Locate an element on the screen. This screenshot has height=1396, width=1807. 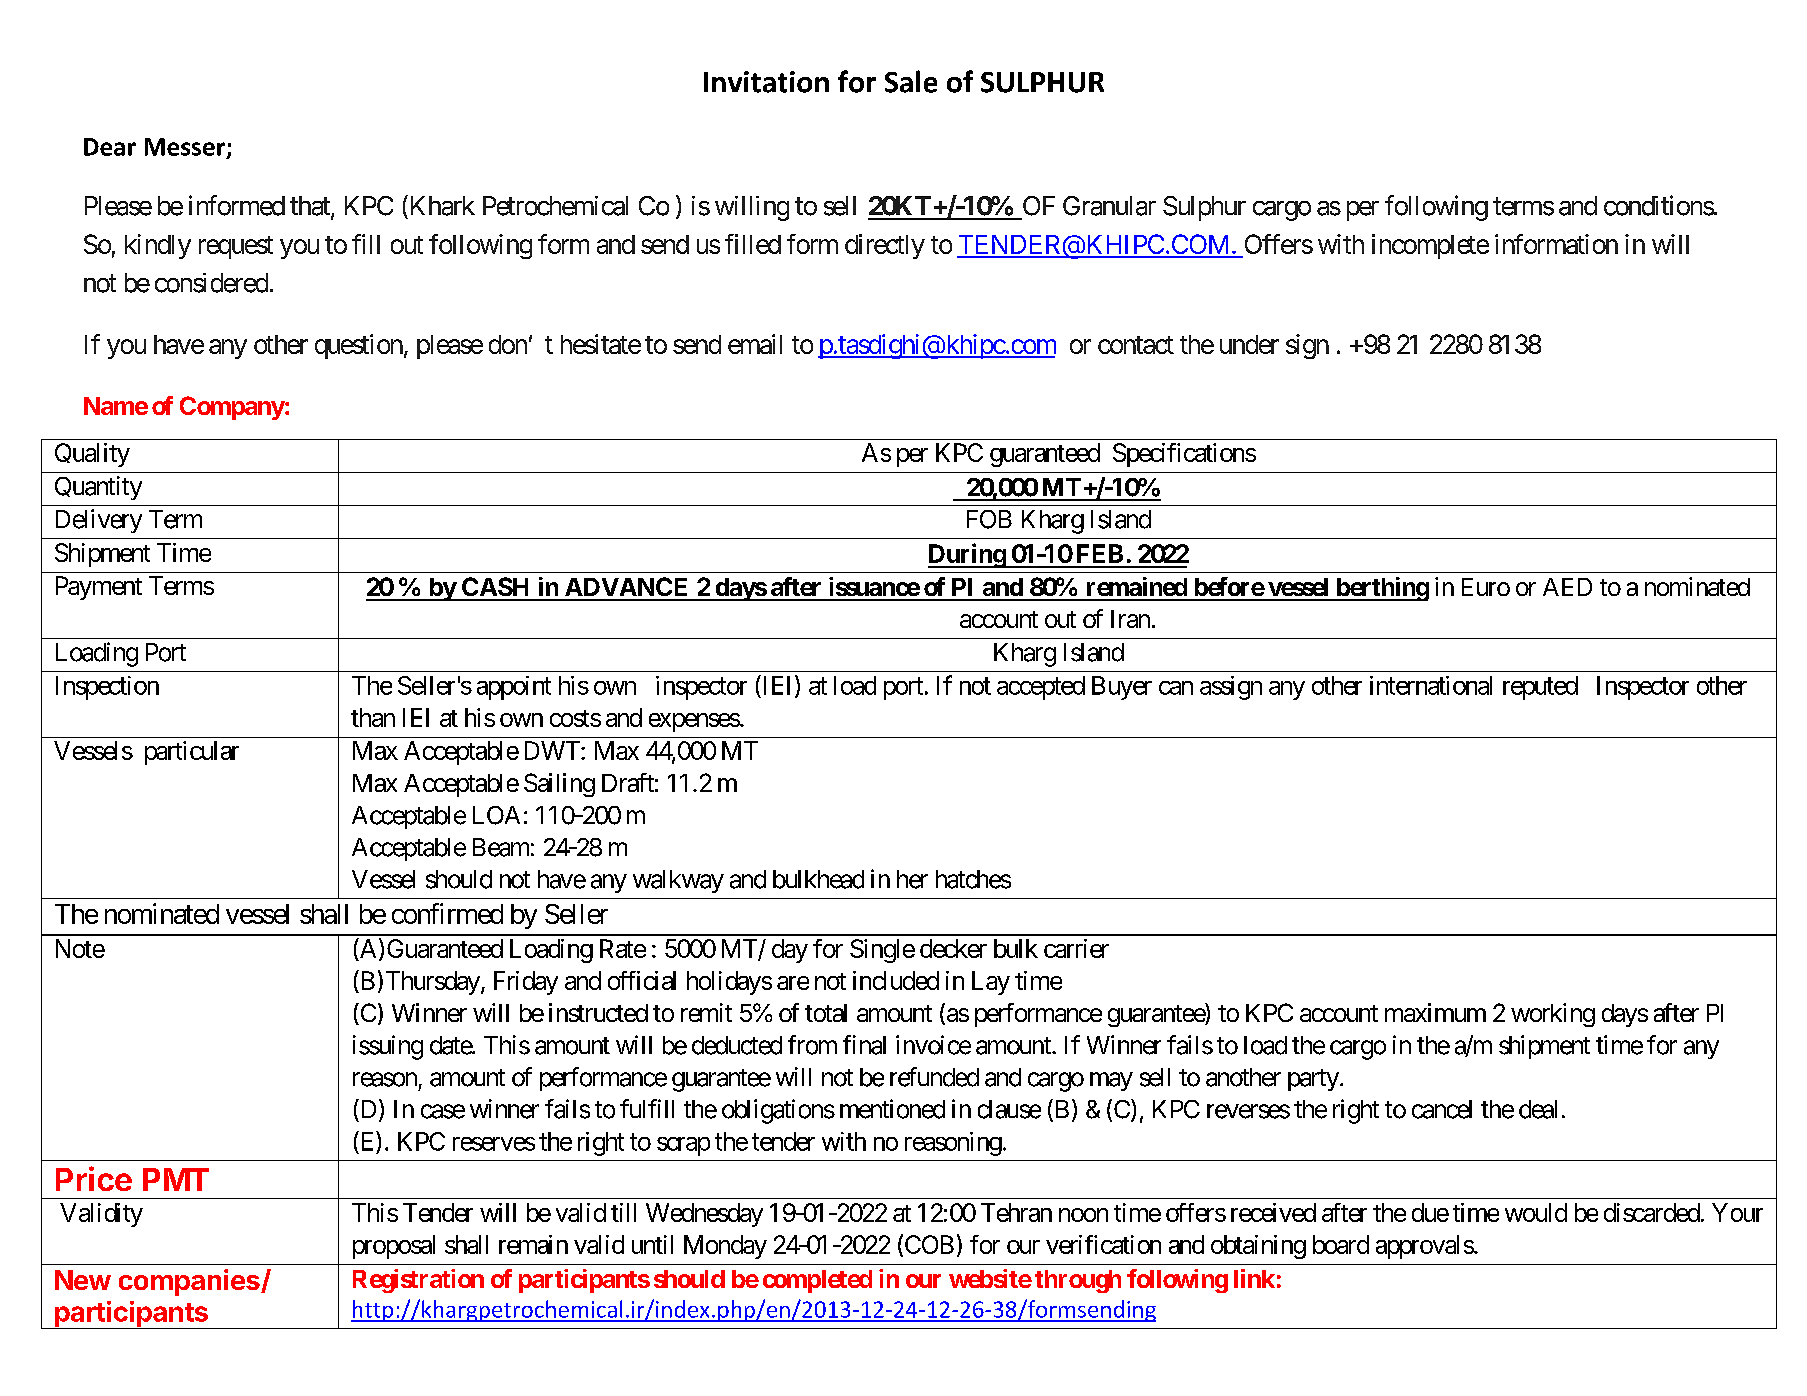
confirmed is located at coordinates (447, 913).
